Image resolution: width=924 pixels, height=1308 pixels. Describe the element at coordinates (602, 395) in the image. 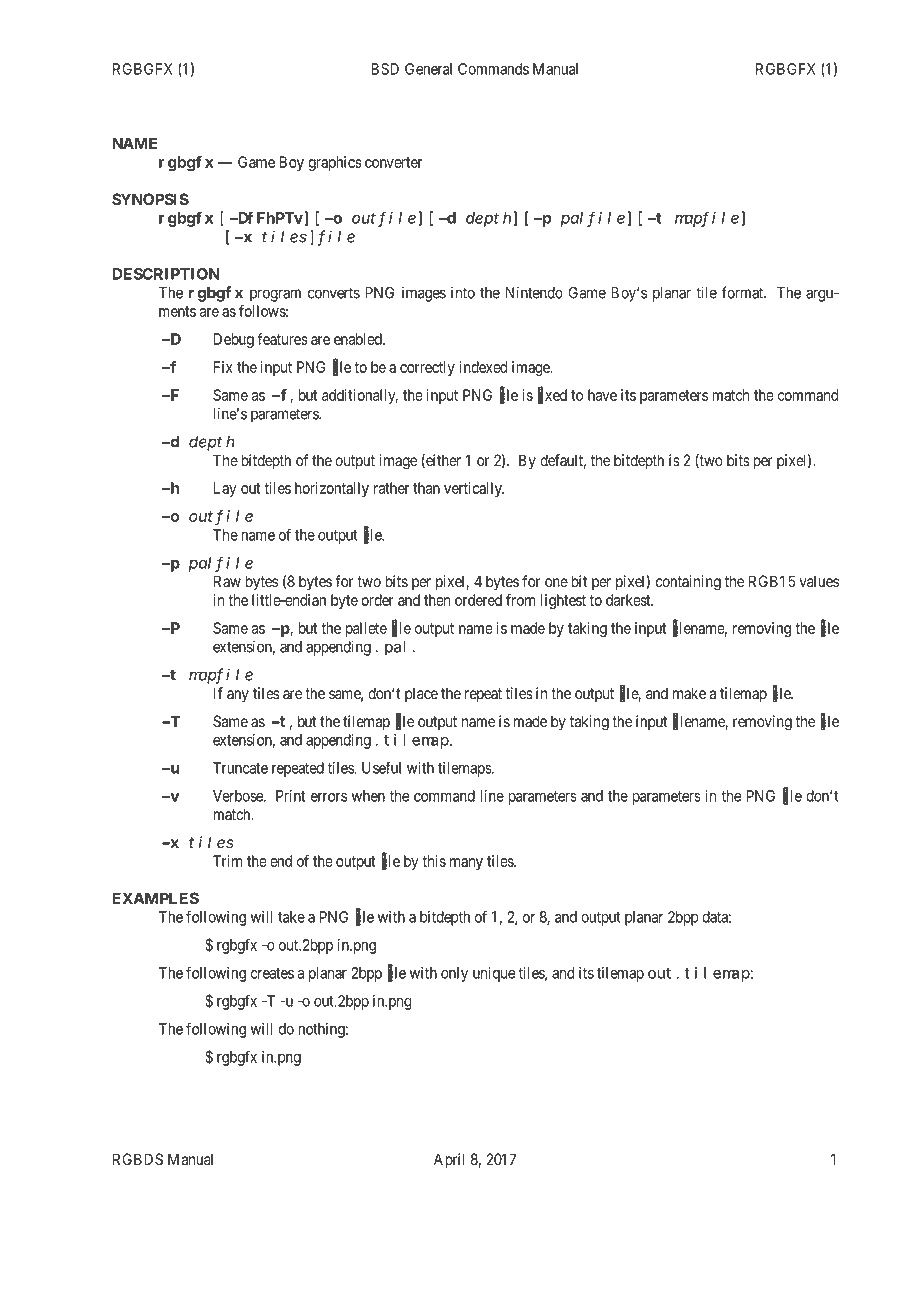

I see `have` at that location.
